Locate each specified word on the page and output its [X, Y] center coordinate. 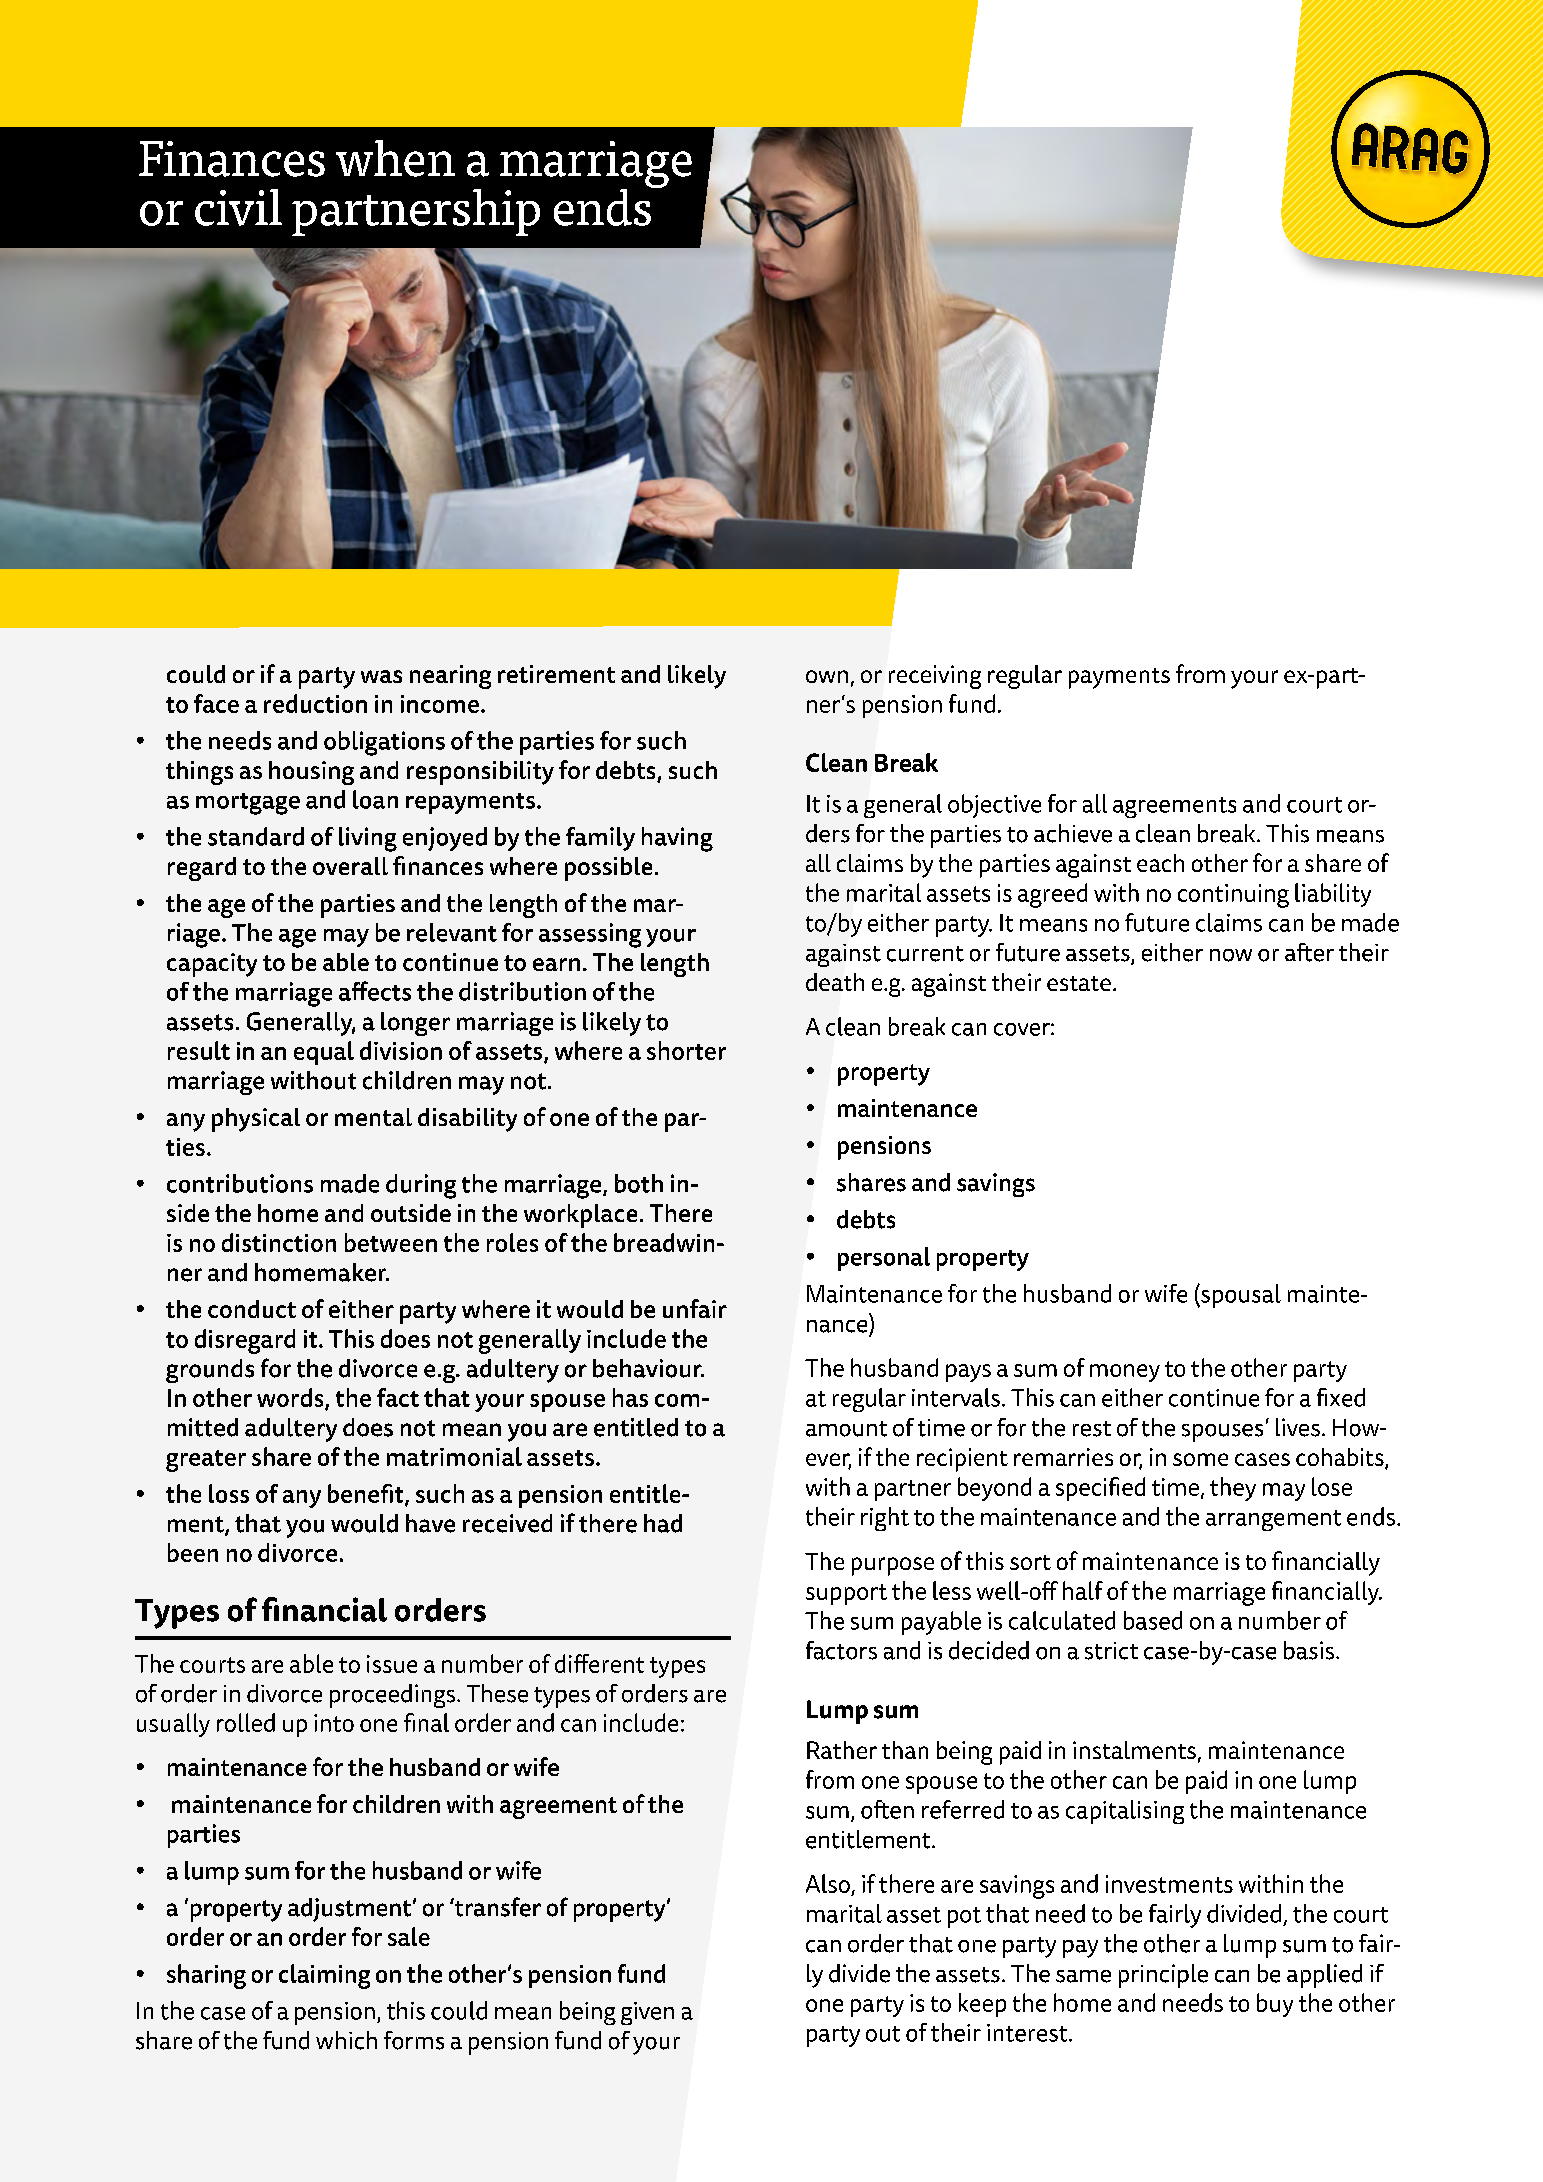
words [291, 1398]
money [1125, 1373]
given [647, 2013]
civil [238, 207]
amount [846, 1429]
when [395, 158]
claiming [324, 1976]
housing [311, 773]
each [1160, 863]
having [677, 839]
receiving [935, 677]
